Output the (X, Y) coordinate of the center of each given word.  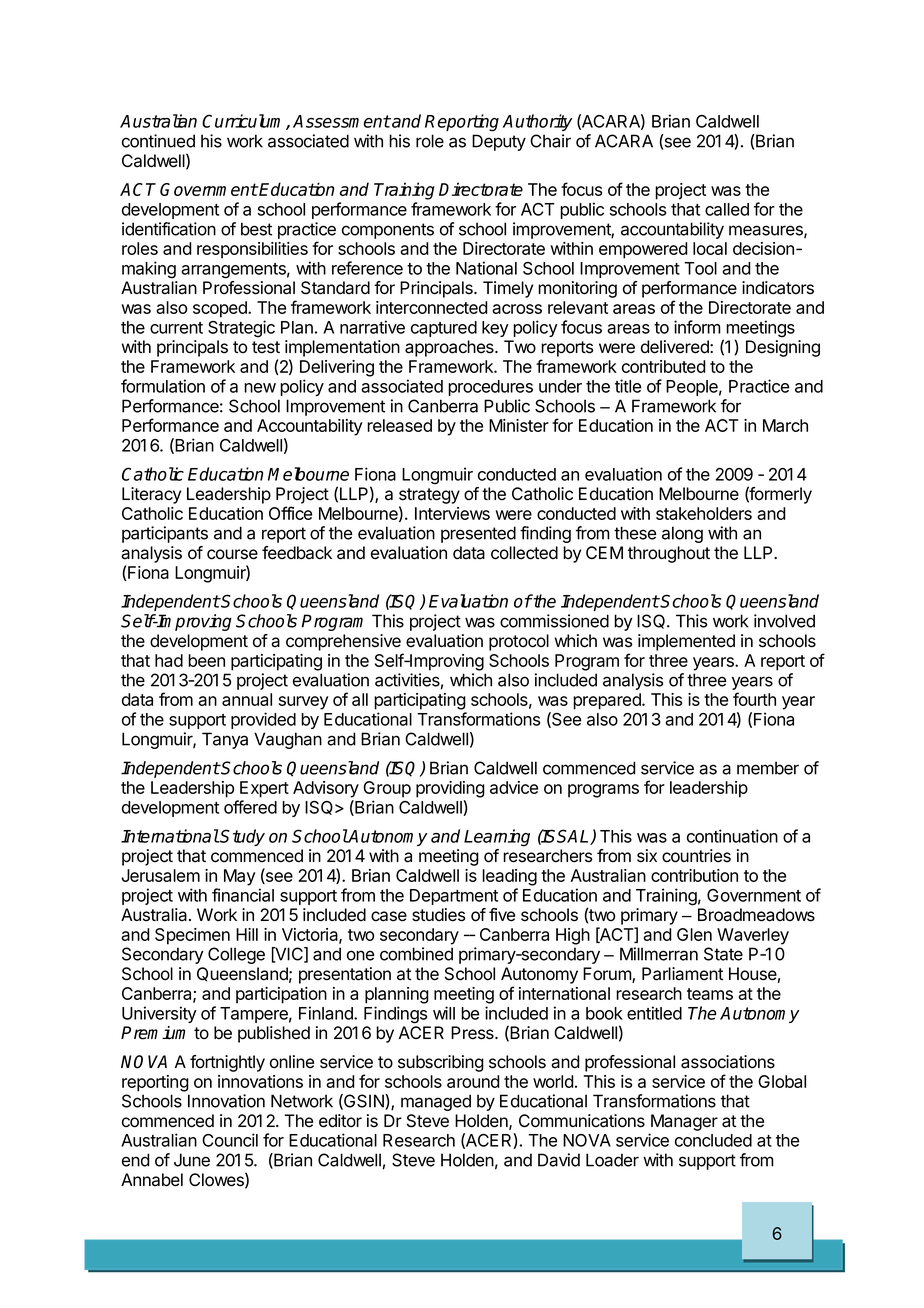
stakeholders (704, 513)
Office (290, 513)
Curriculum (244, 122)
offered (250, 807)
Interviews (452, 513)
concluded (713, 1140)
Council (230, 1140)
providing (450, 789)
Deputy (499, 142)
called (727, 209)
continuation (732, 836)
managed (436, 1102)
